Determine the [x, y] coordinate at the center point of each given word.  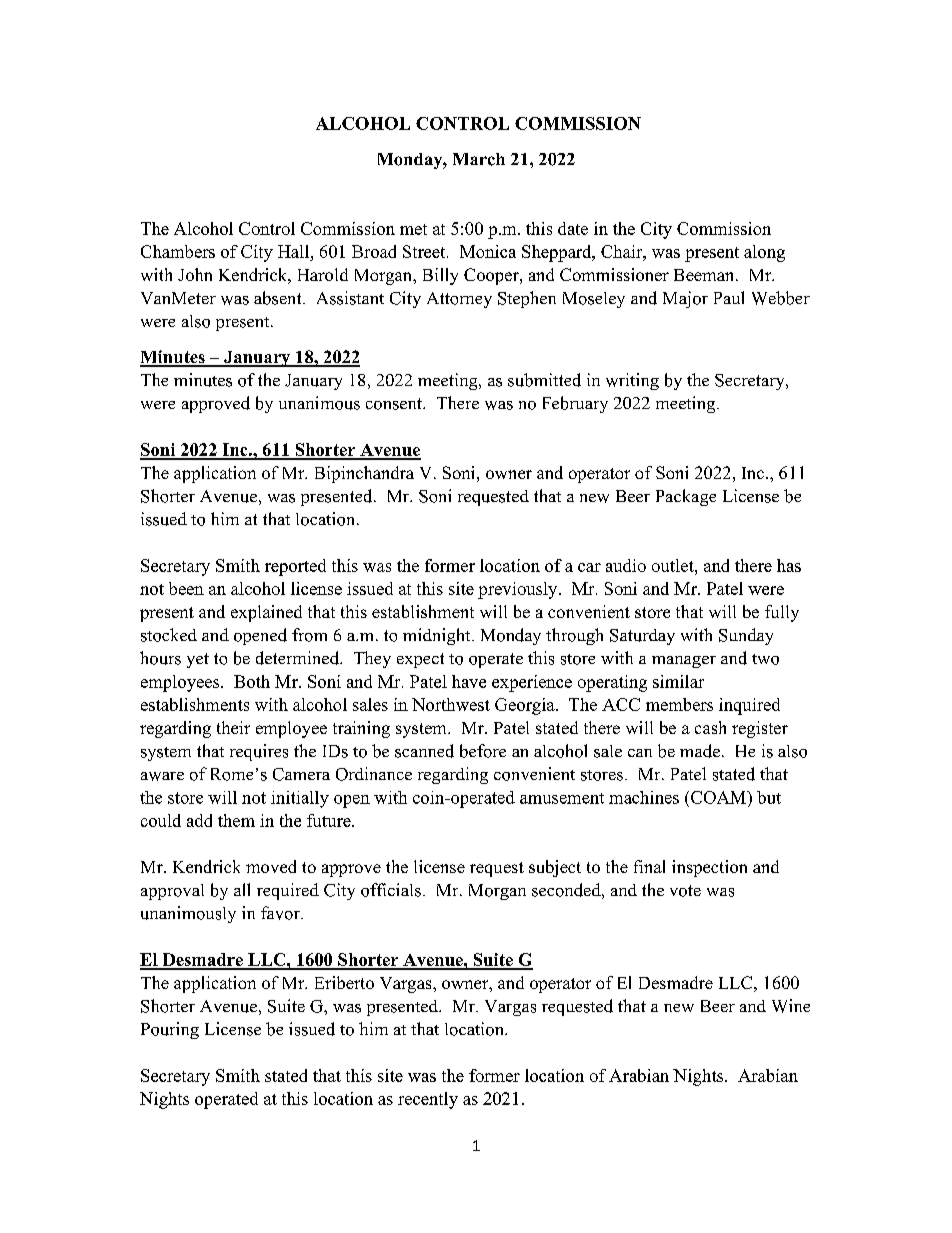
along [764, 253]
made [700, 751]
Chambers [178, 251]
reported [295, 567]
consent [395, 404]
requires [259, 752]
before [483, 751]
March [479, 159]
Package [686, 497]
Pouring [170, 1030]
